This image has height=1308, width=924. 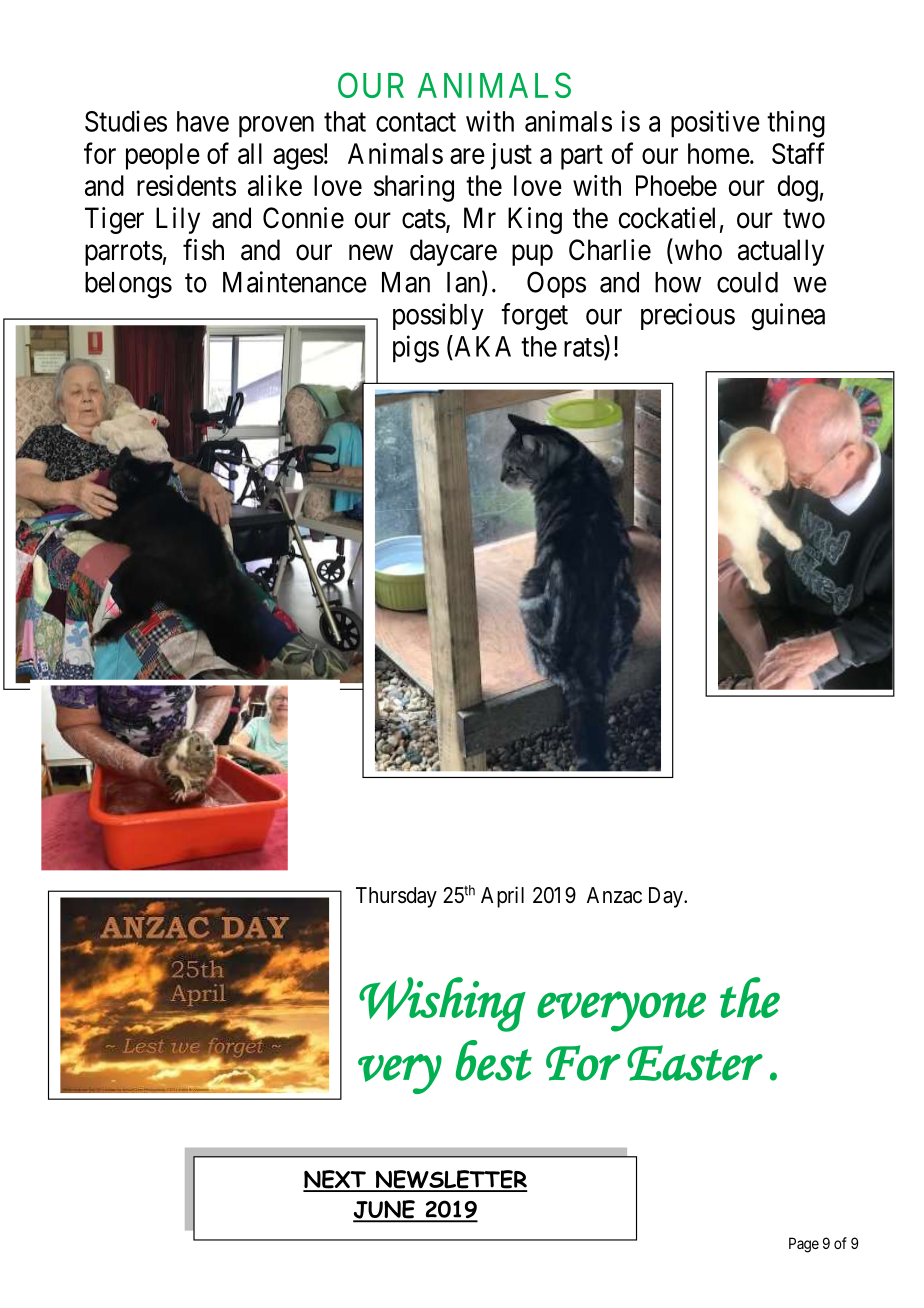 What do you see at coordinates (502, 897) in the image?
I see `April` at bounding box center [502, 897].
